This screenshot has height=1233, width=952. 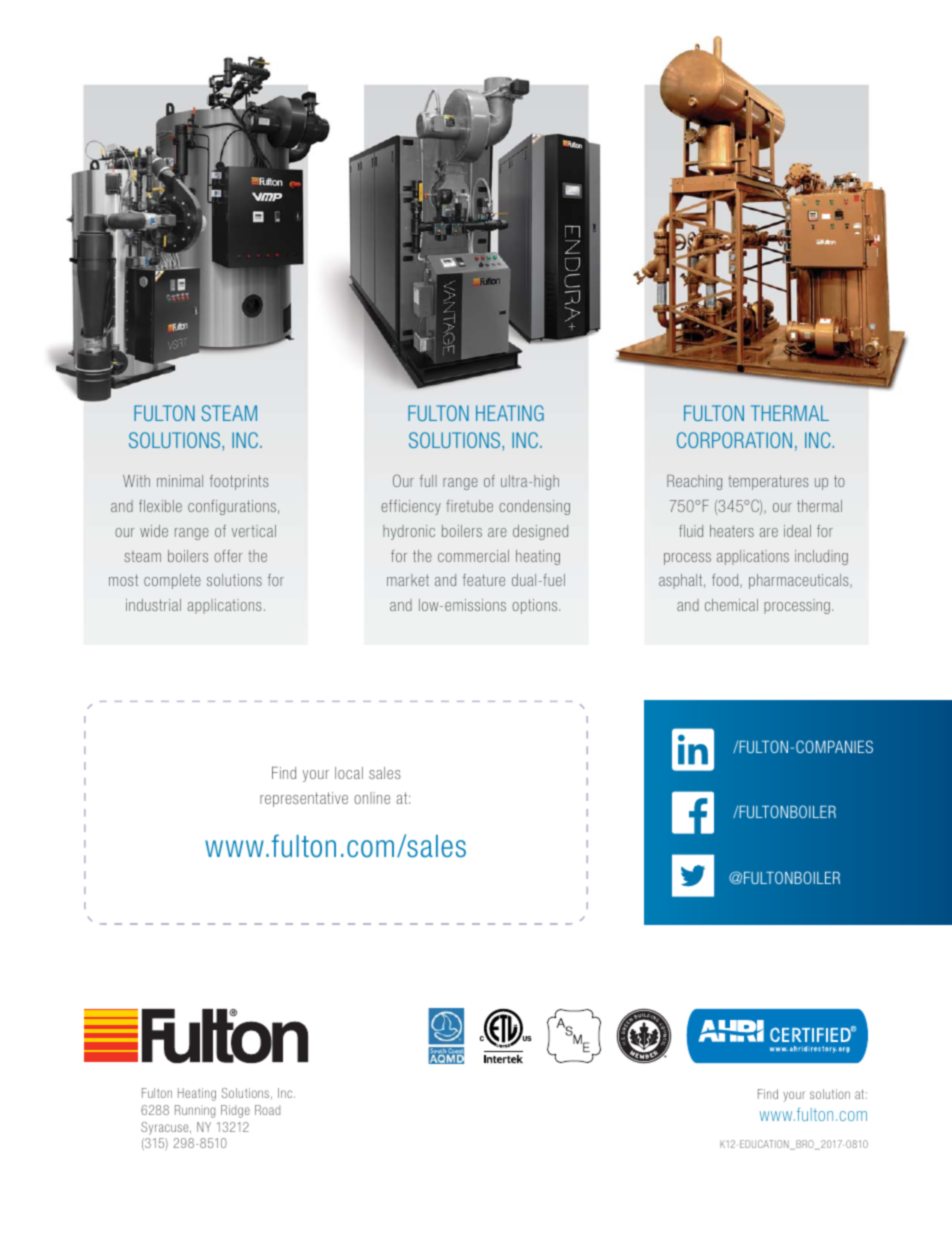 I want to click on online, so click(x=372, y=798).
